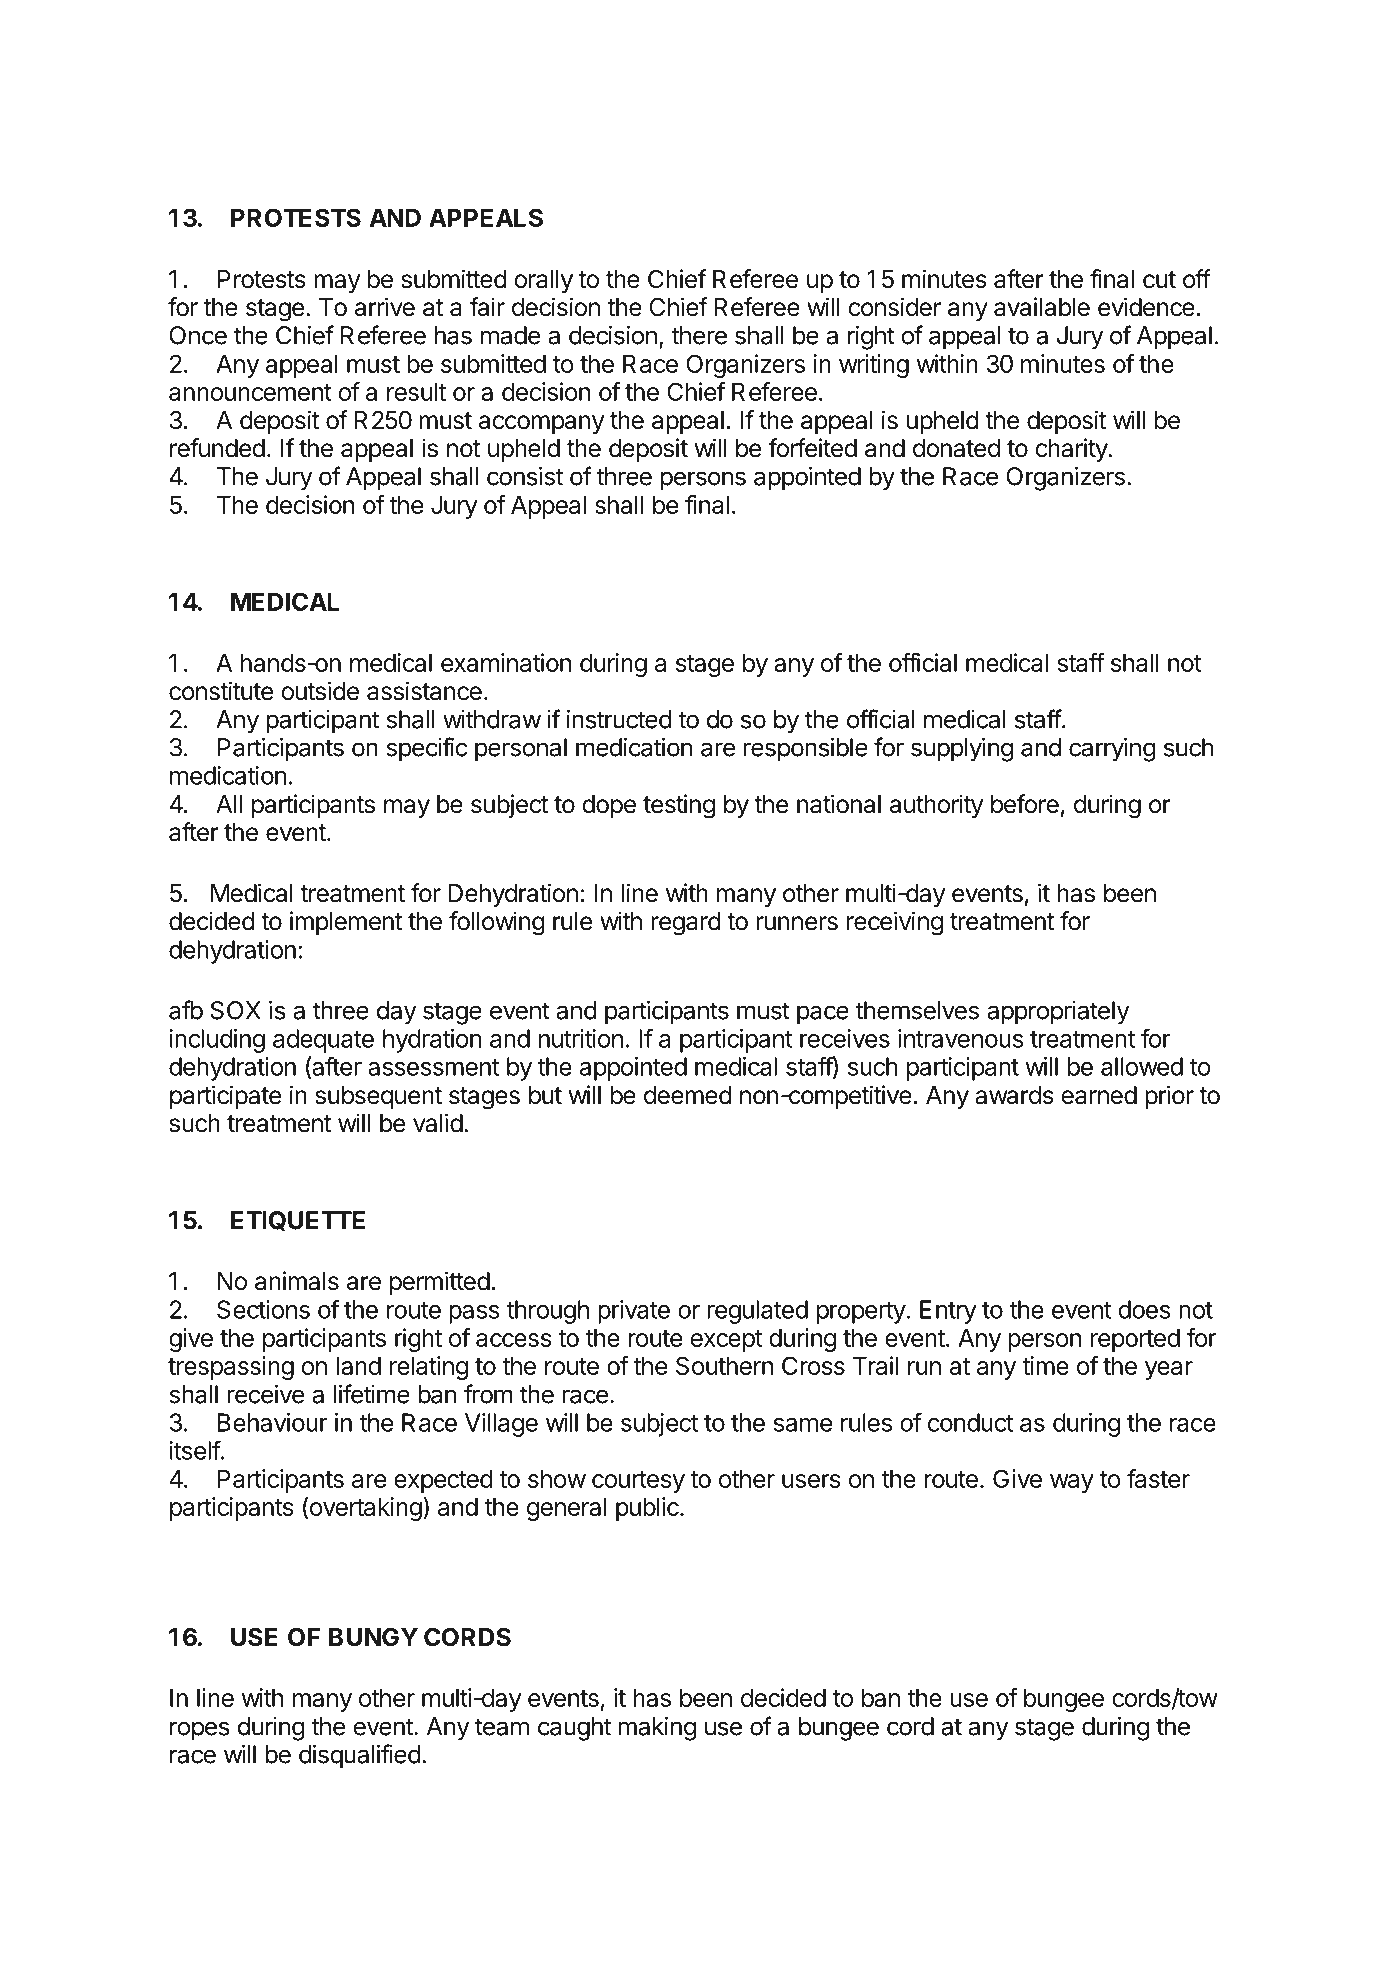  What do you see at coordinates (1042, 307) in the screenshot?
I see `available` at bounding box center [1042, 307].
